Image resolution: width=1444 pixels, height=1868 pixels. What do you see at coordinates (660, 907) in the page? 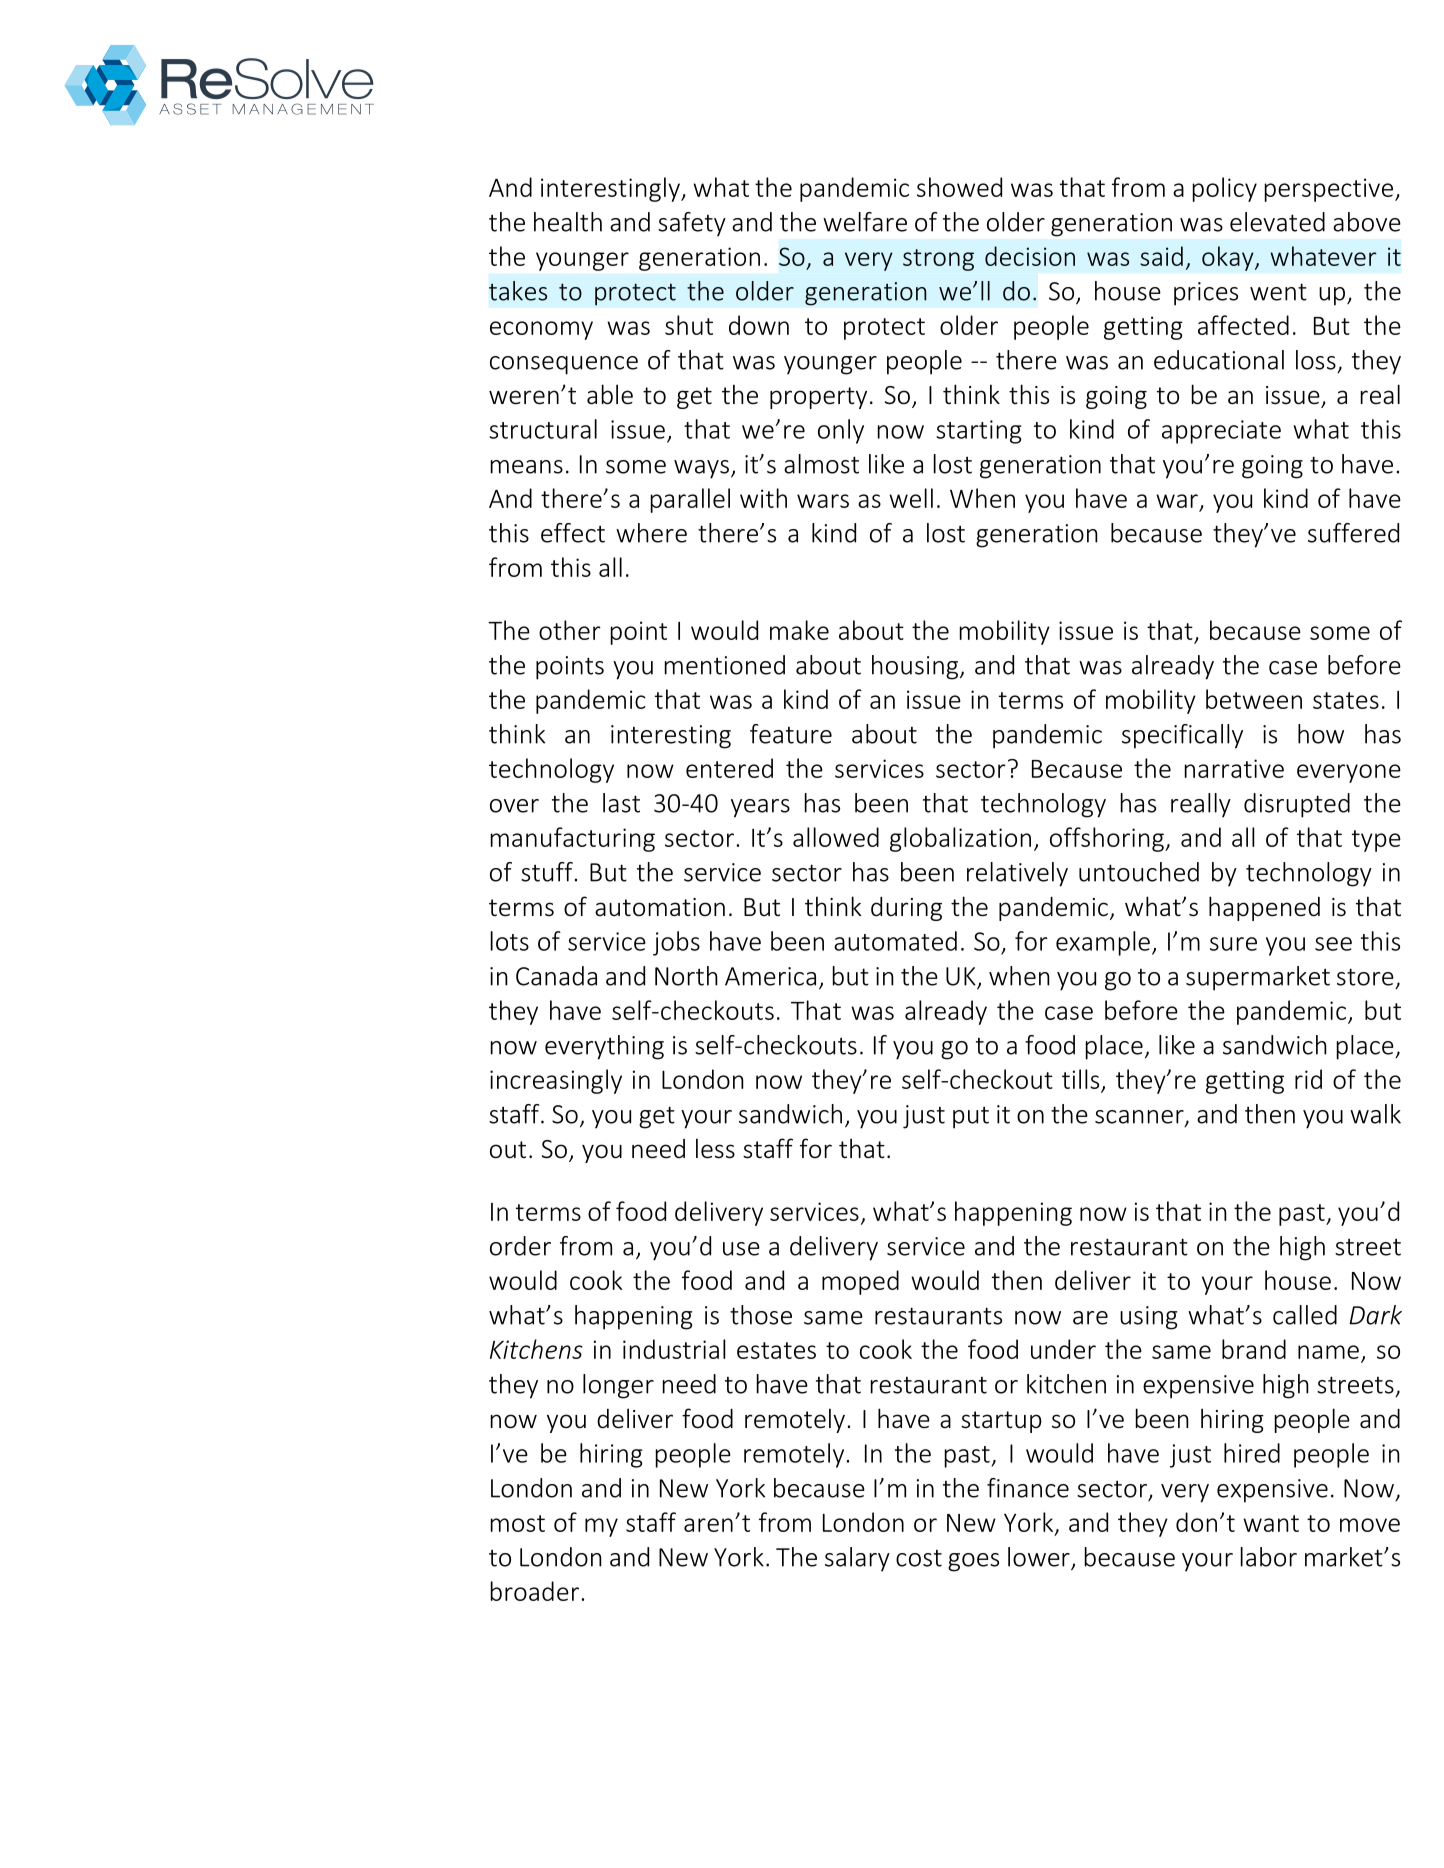
I see `automation` at bounding box center [660, 907].
